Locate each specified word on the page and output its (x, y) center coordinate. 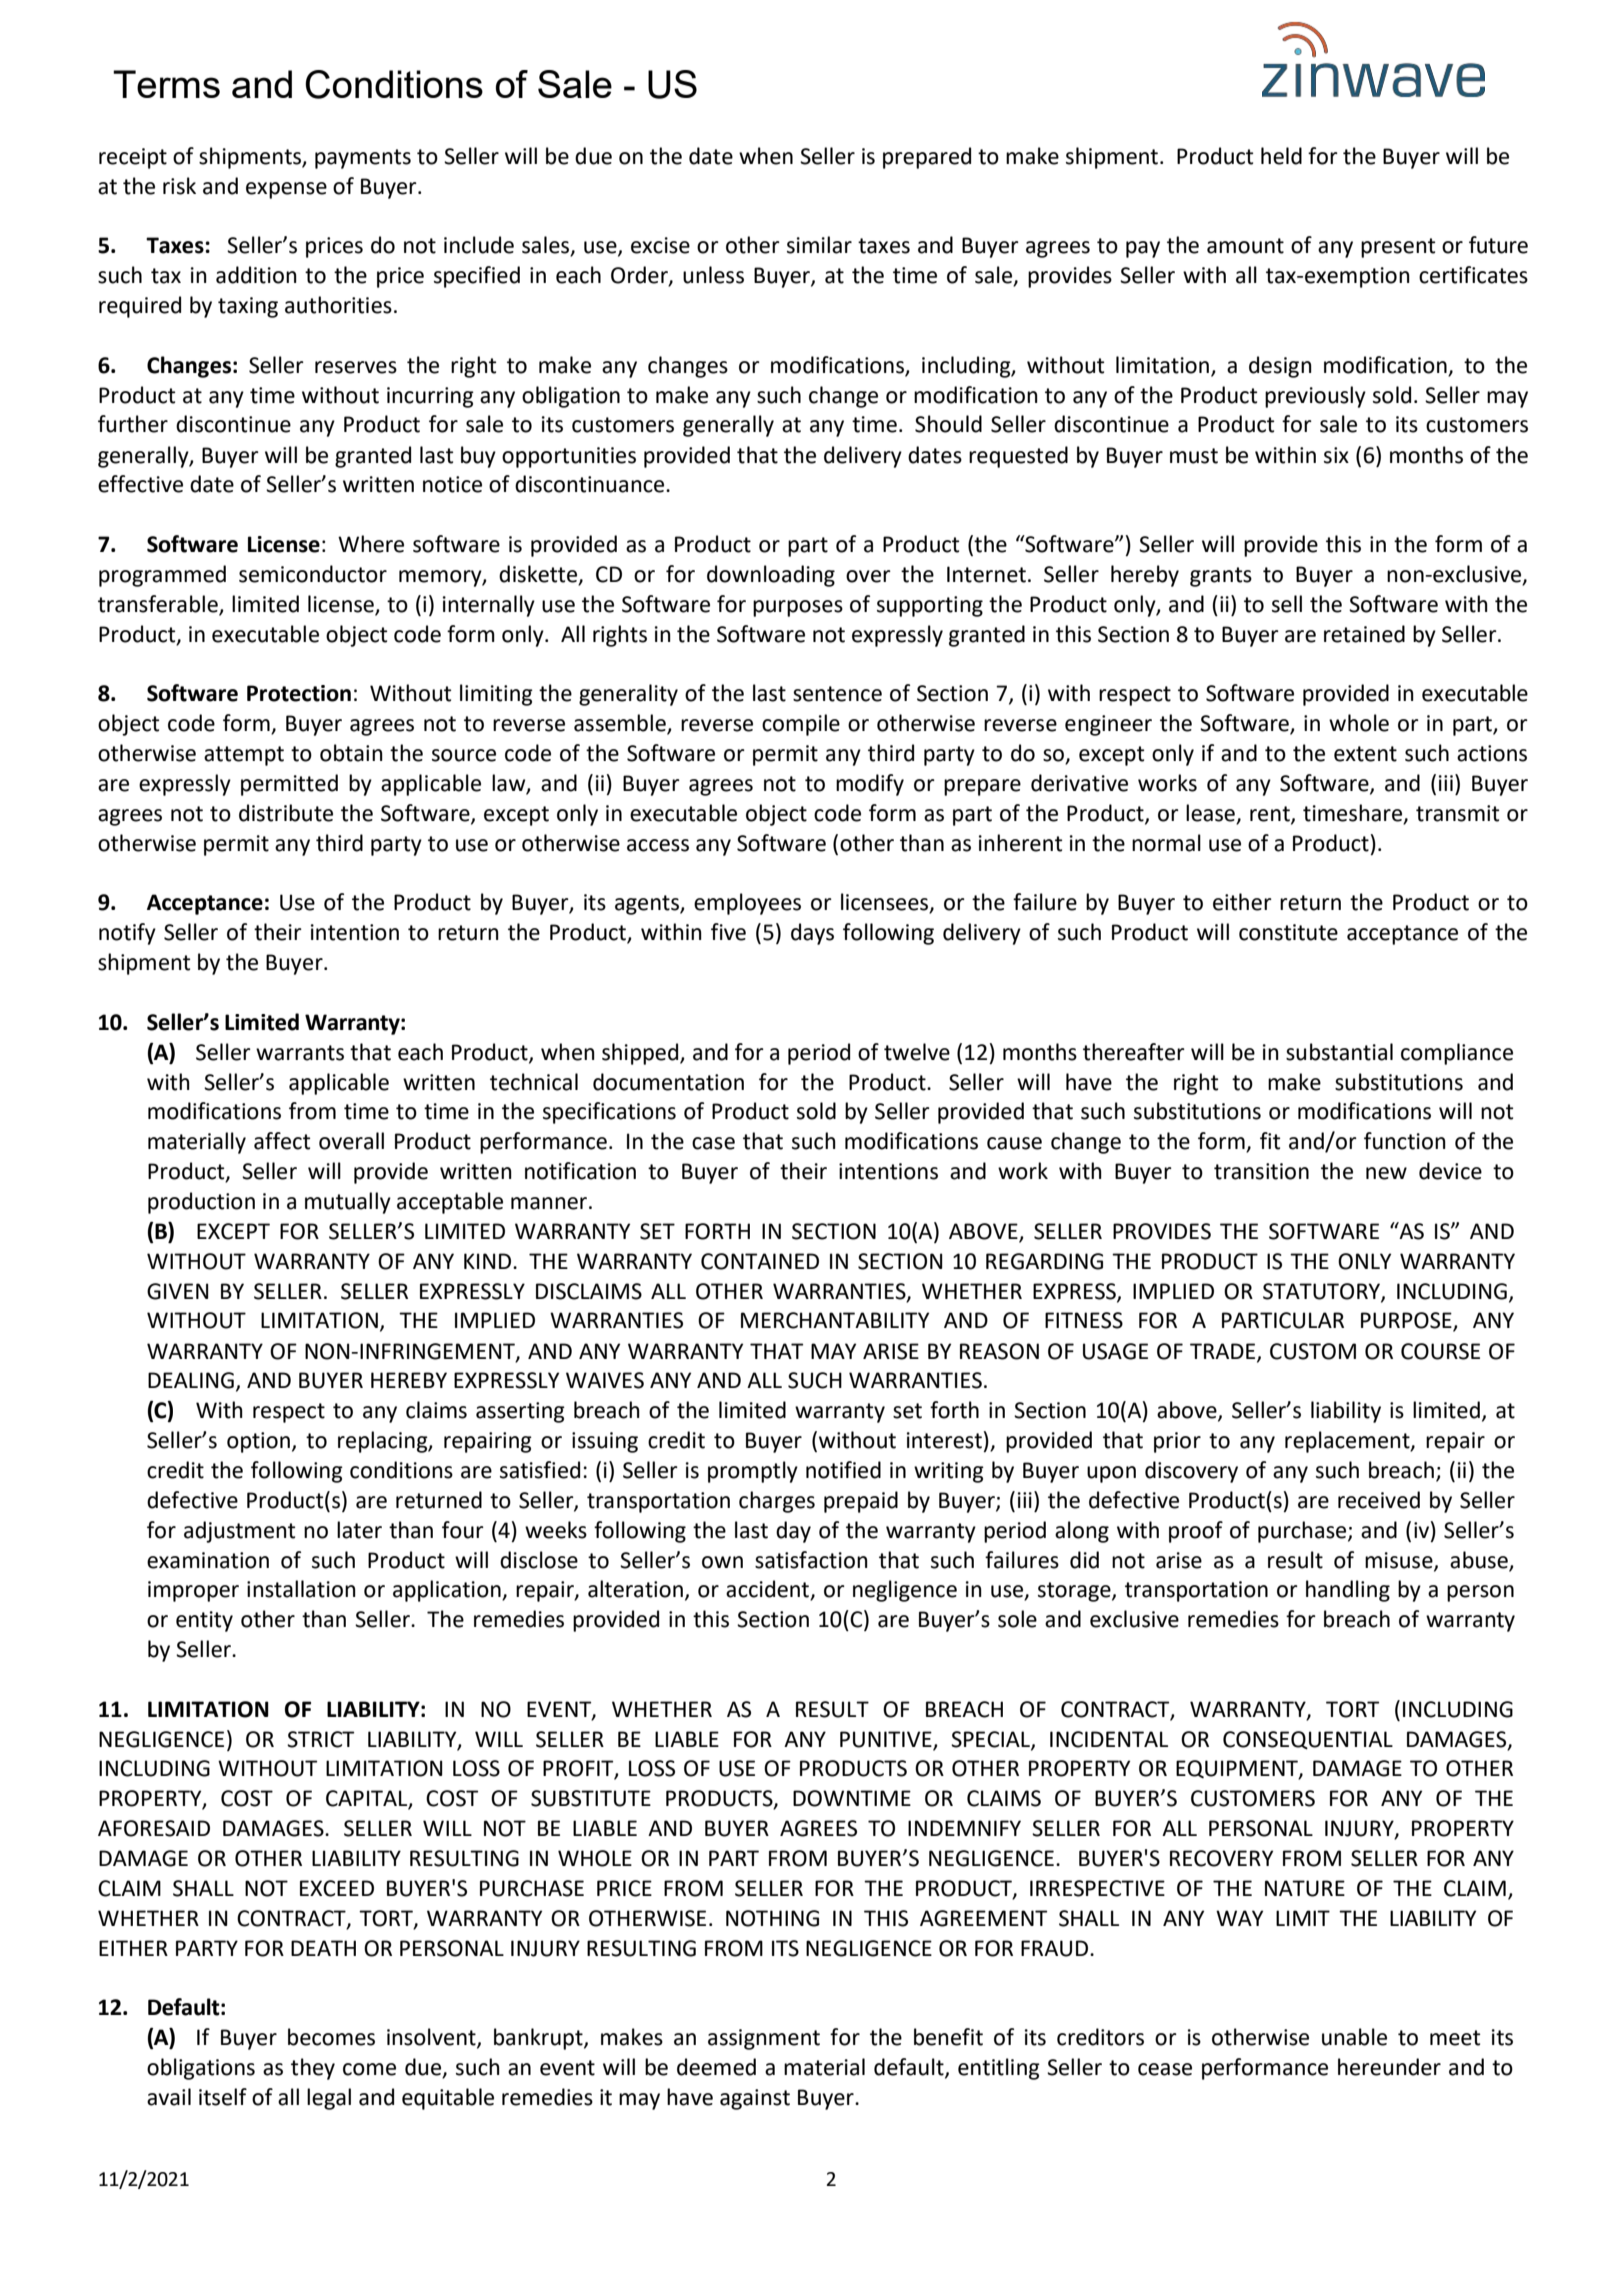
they (313, 2069)
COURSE (1440, 1351)
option (258, 1442)
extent (1365, 754)
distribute (286, 813)
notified (843, 1470)
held (1281, 156)
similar (819, 245)
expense (286, 190)
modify (870, 785)
